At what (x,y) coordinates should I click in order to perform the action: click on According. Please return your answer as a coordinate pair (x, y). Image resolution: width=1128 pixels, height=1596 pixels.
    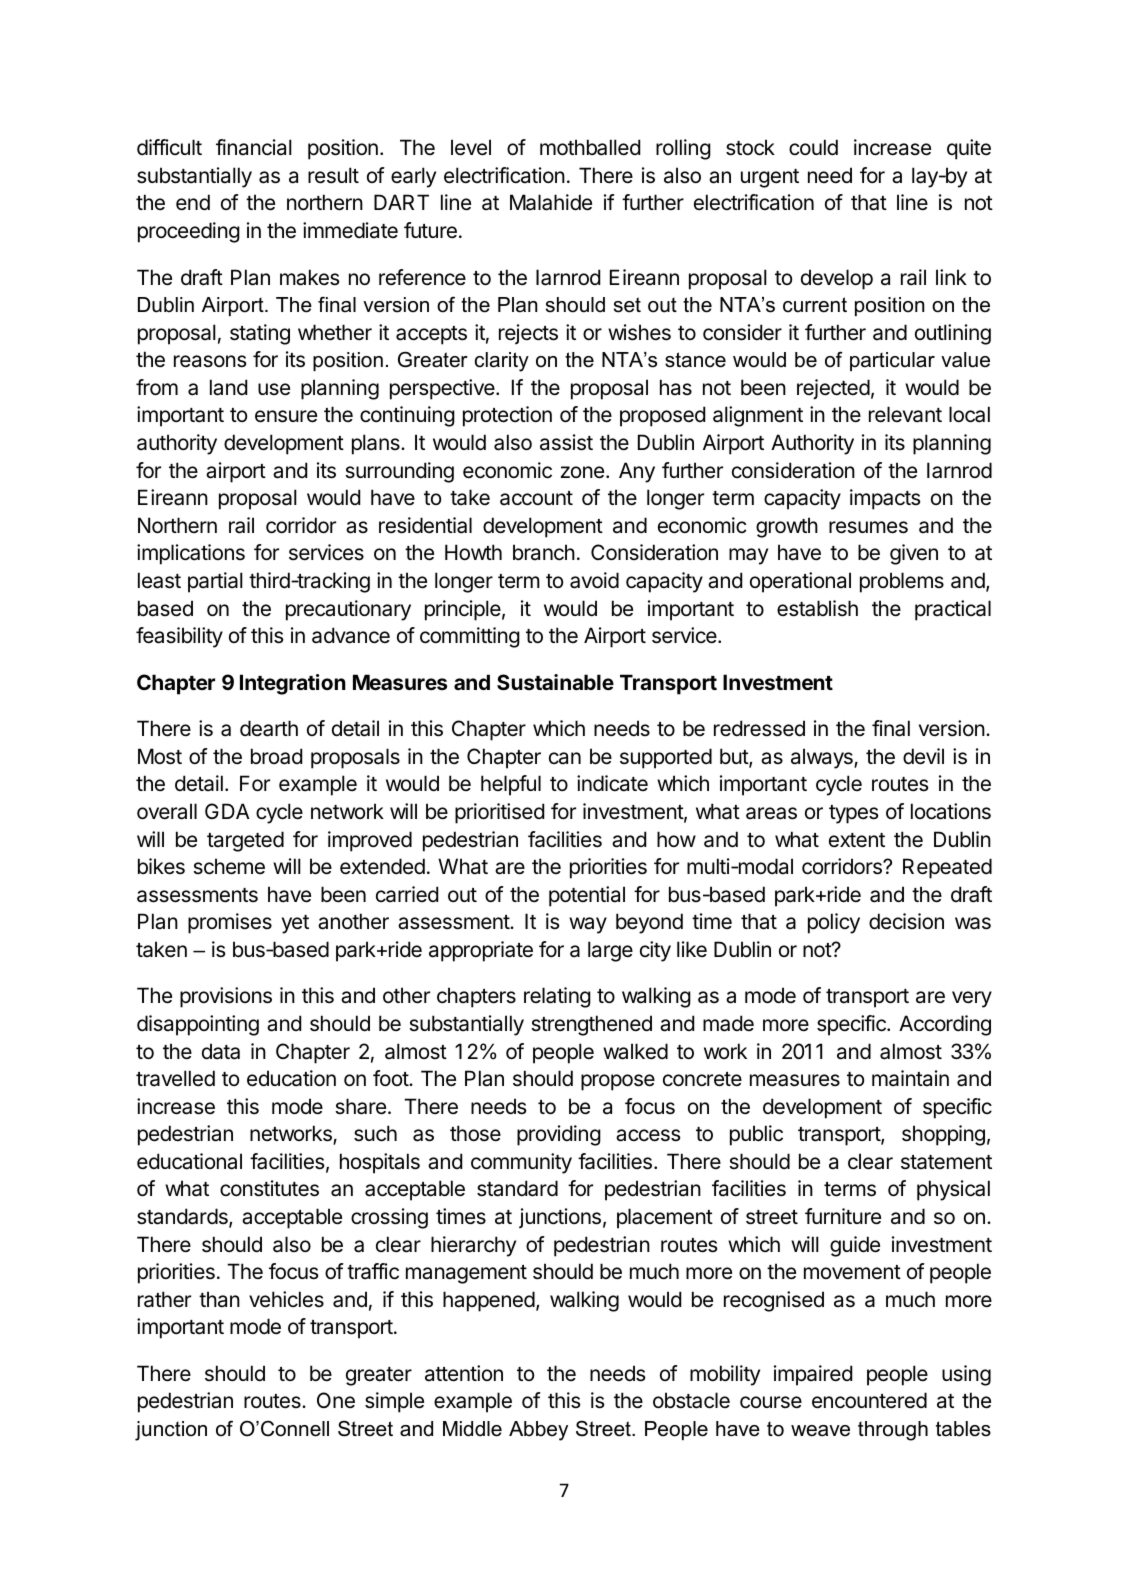
    Looking at the image, I should click on (945, 1025).
